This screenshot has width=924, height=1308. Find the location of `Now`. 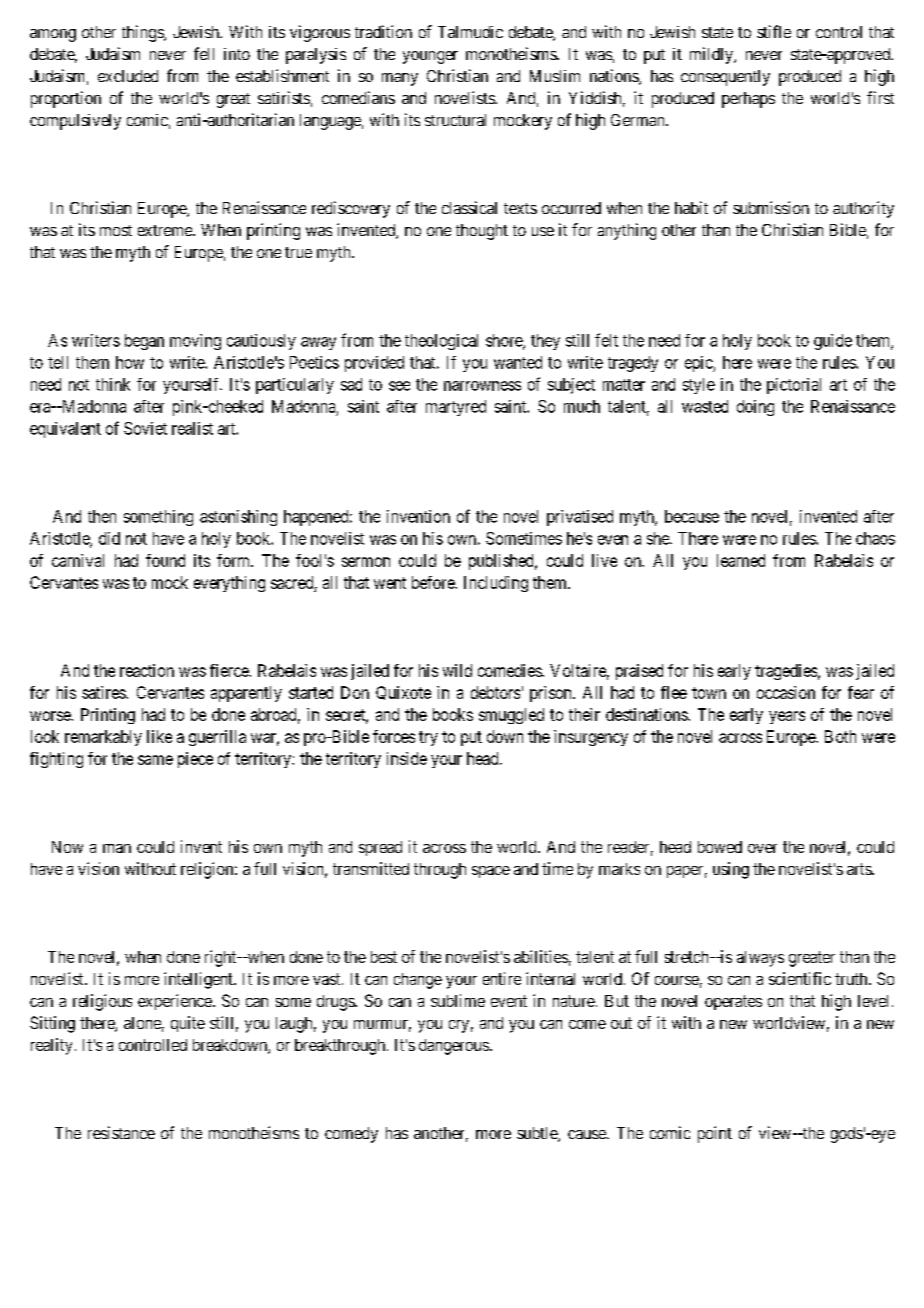

Now is located at coordinates (67, 847).
